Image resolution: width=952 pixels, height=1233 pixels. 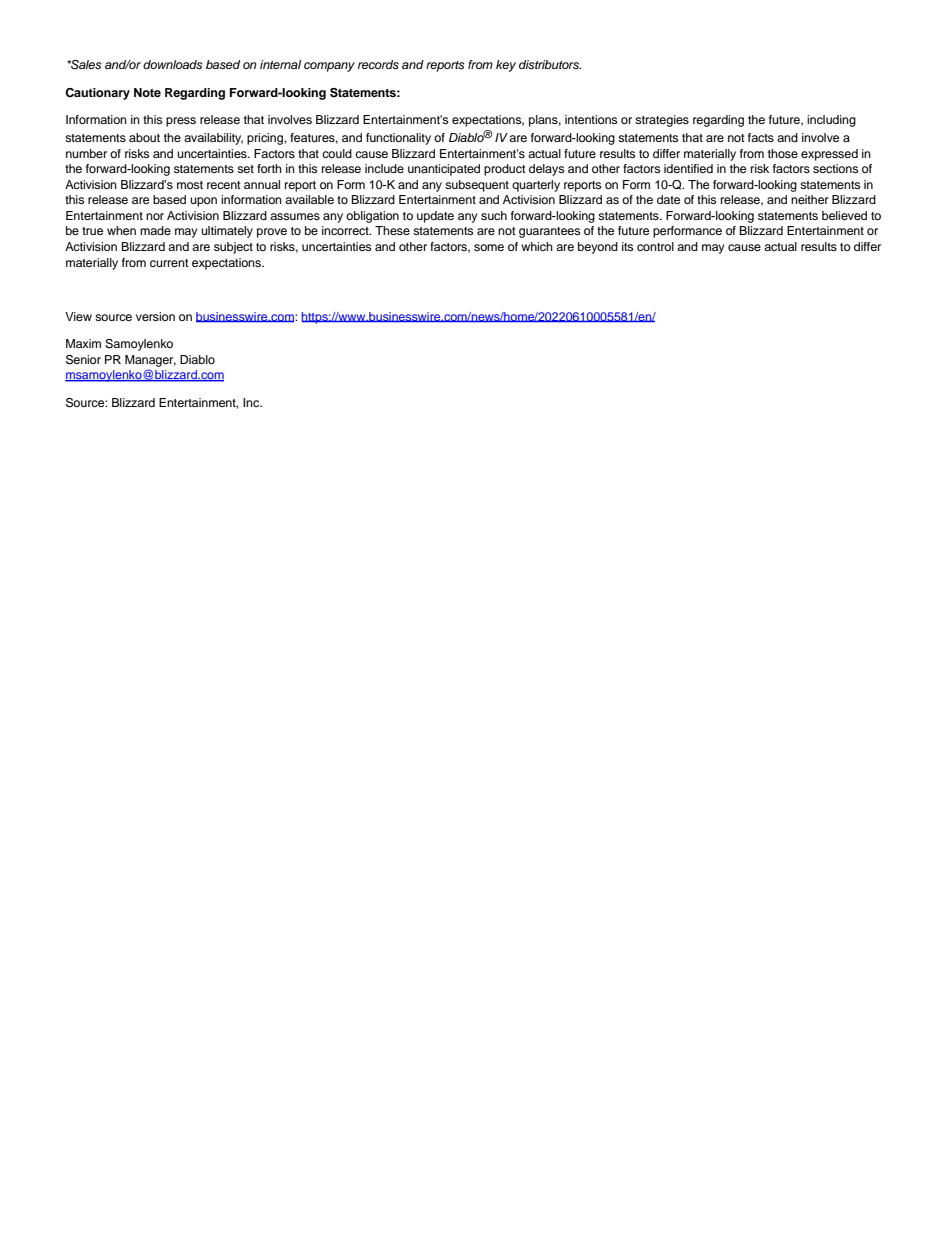 What do you see at coordinates (655, 246) in the screenshot?
I see `control` at bounding box center [655, 246].
